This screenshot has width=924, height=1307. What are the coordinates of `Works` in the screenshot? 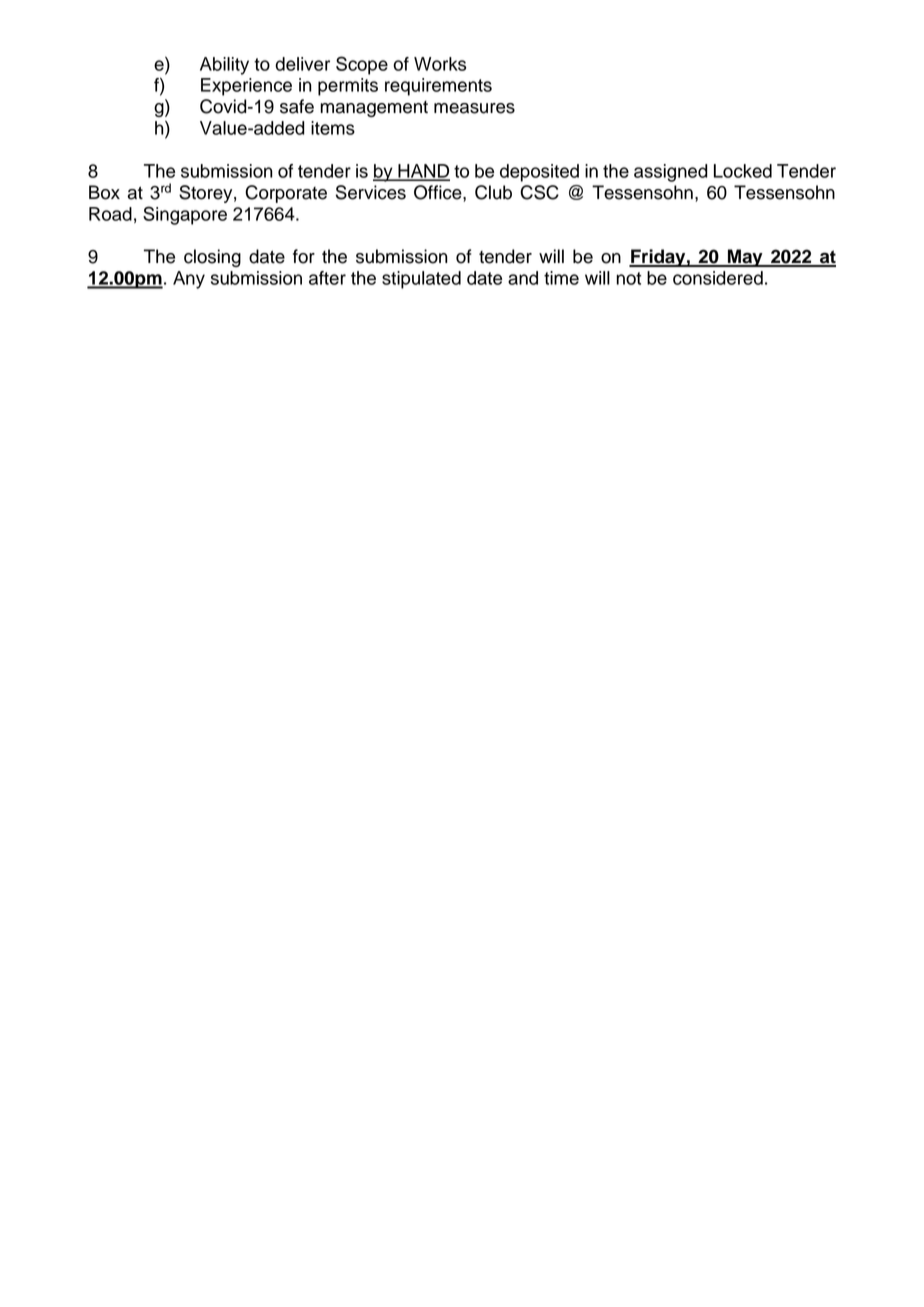 It's located at (440, 64).
